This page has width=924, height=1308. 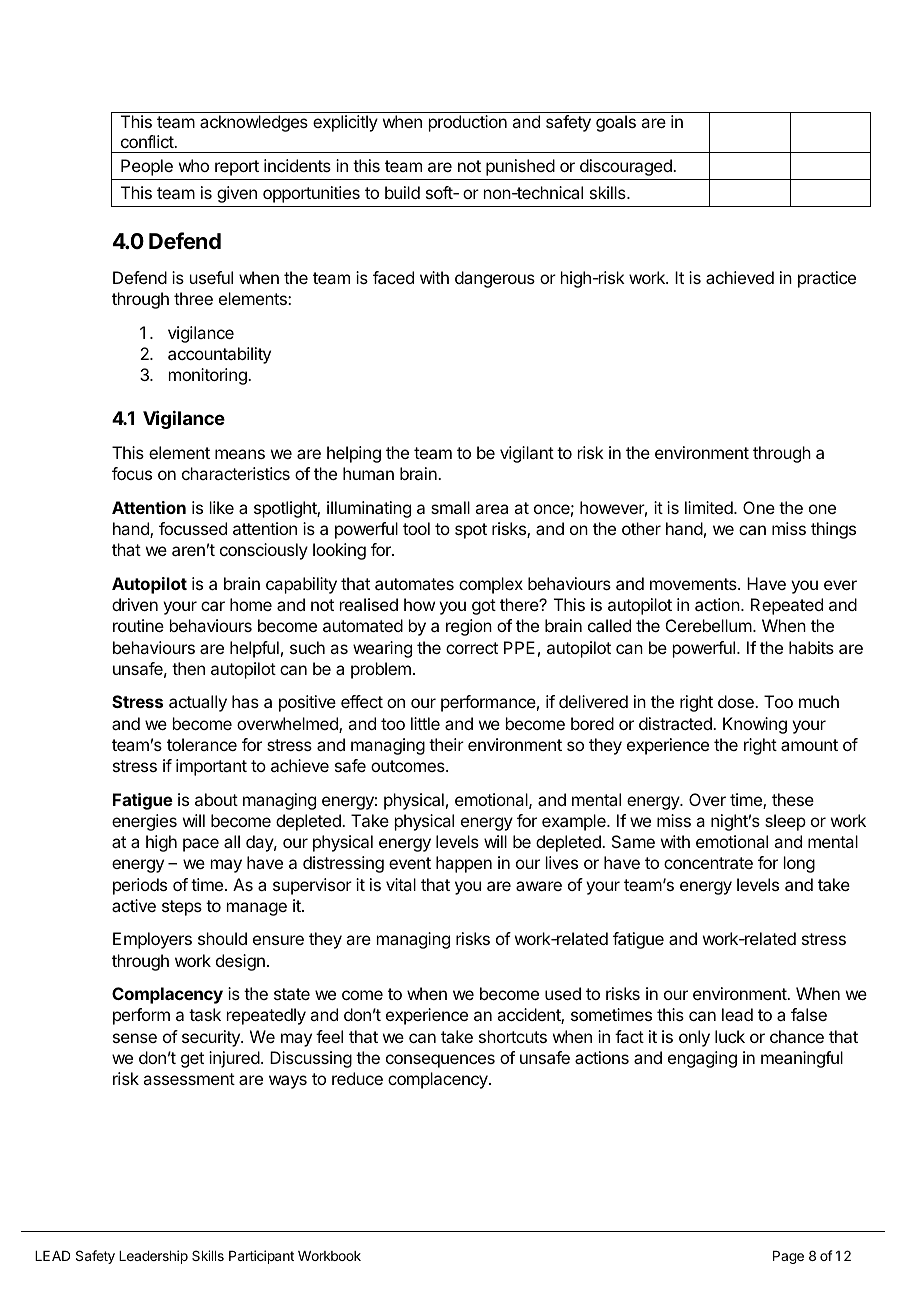 What do you see at coordinates (788, 1257) in the page?
I see `Page` at bounding box center [788, 1257].
